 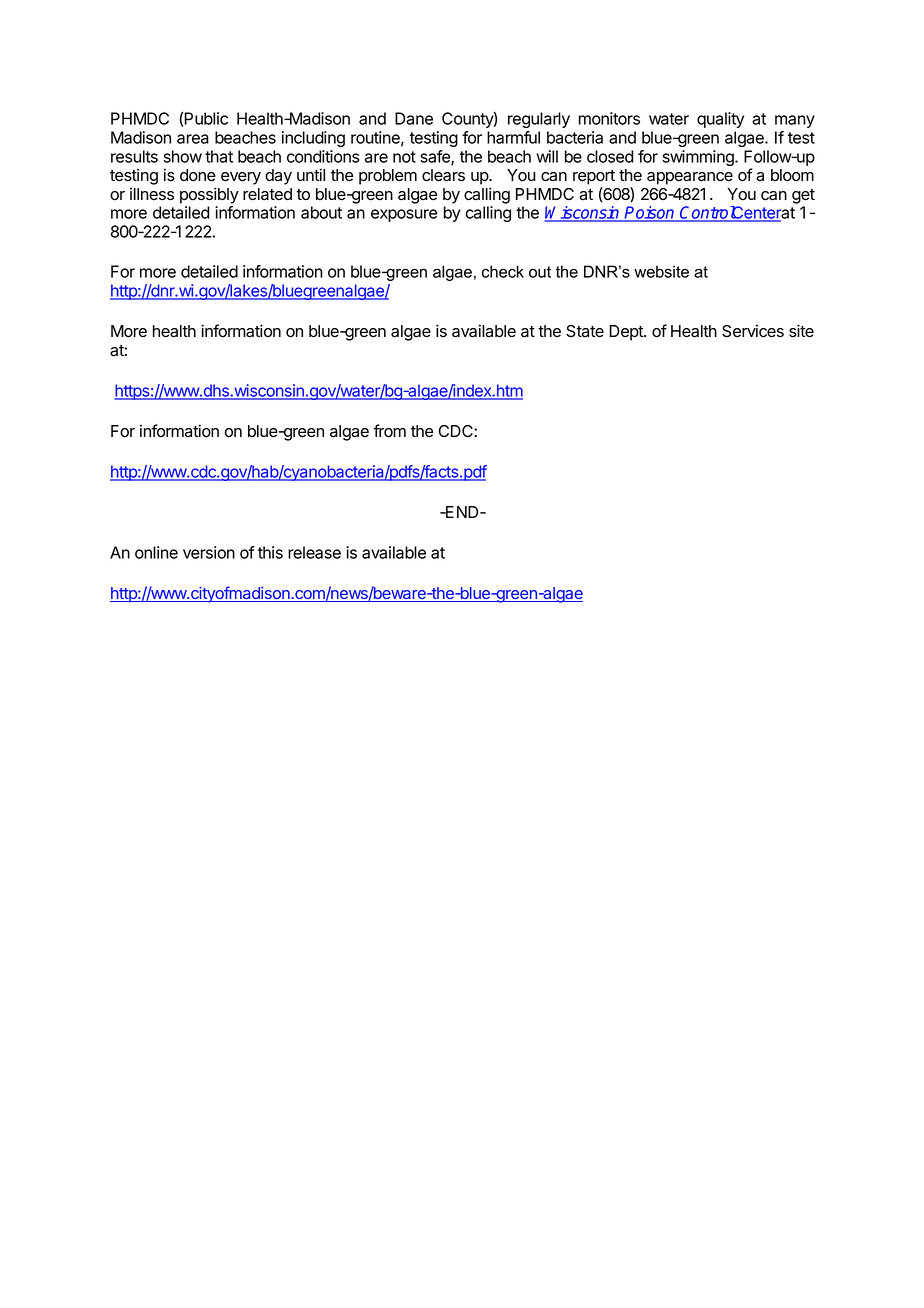 I want to click on release, so click(x=314, y=552).
